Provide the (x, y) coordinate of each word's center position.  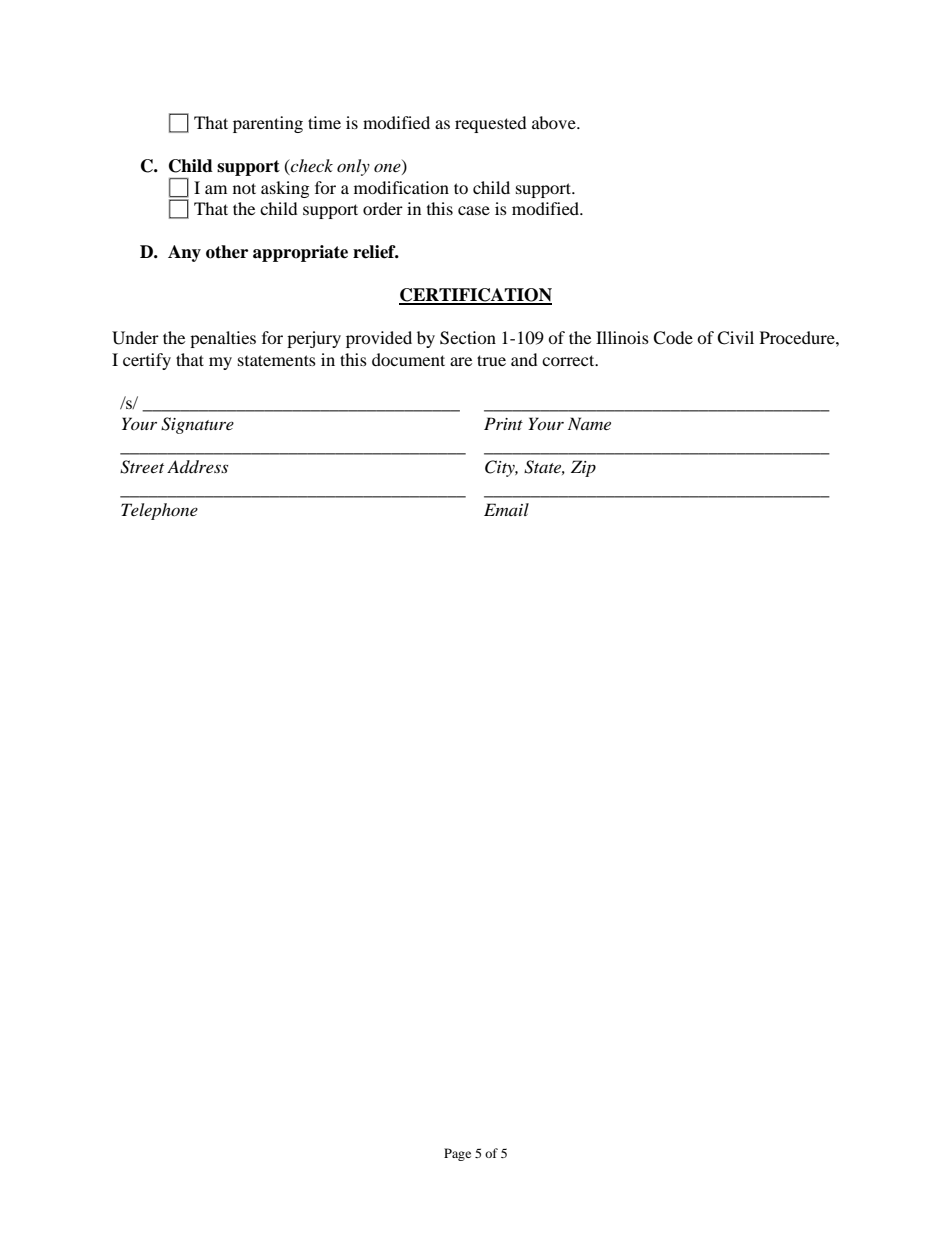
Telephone (159, 511)
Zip (583, 468)
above (555, 122)
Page (457, 1154)
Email (506, 509)
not (244, 188)
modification (401, 187)
